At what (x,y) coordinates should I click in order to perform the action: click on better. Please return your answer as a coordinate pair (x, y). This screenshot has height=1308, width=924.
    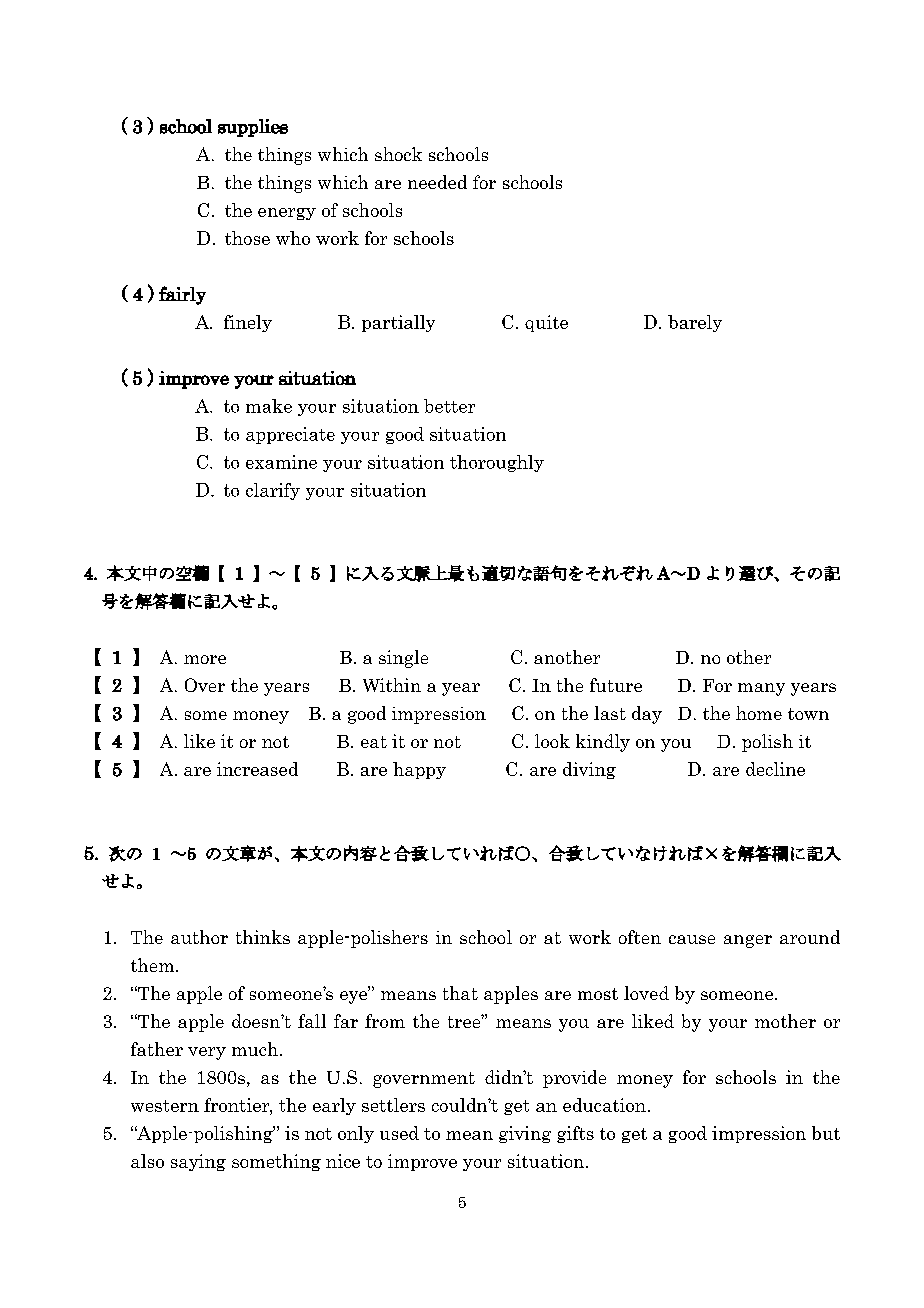
    Looking at the image, I should click on (449, 406).
